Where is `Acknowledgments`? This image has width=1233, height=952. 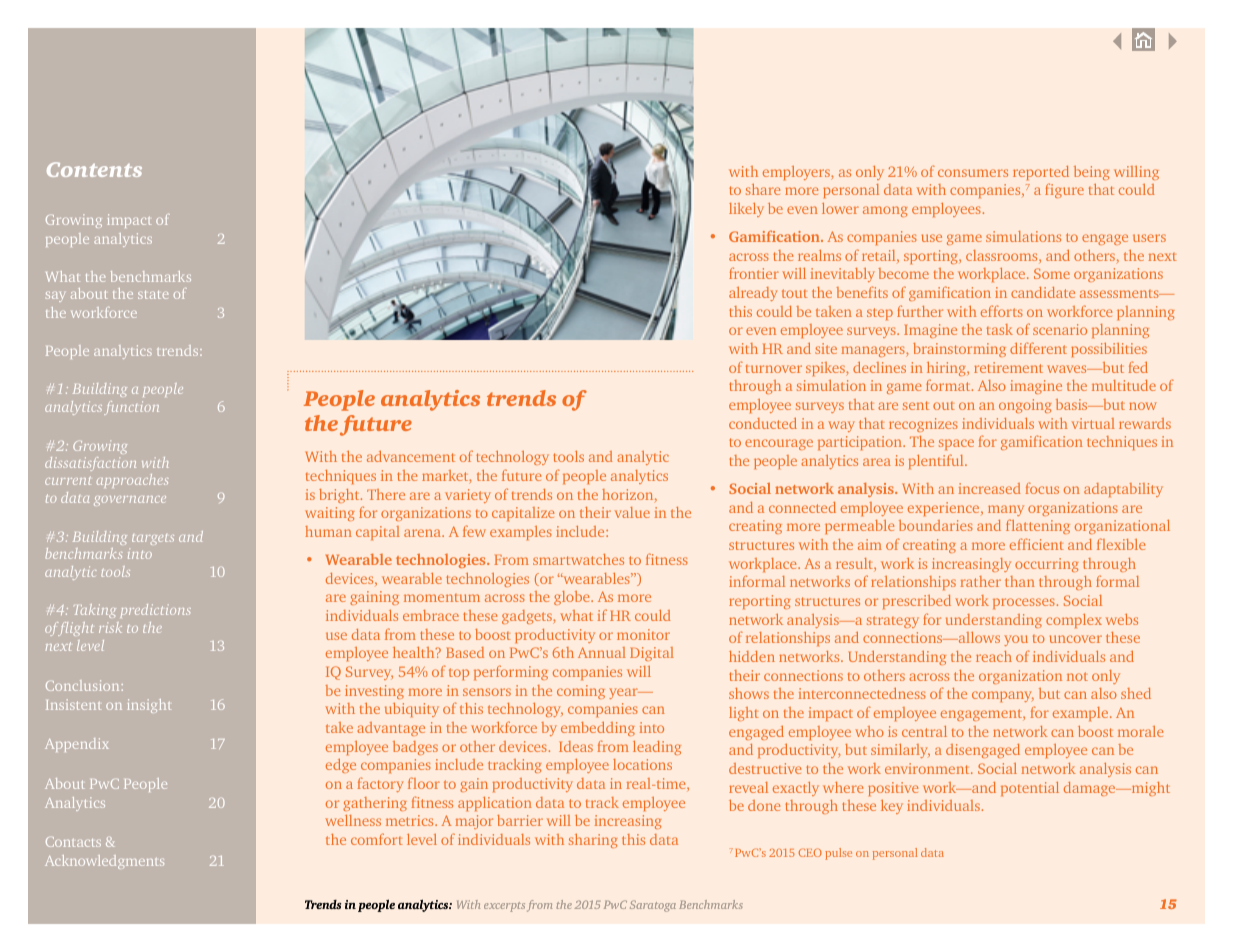
Acknowledgments is located at coordinates (104, 862).
